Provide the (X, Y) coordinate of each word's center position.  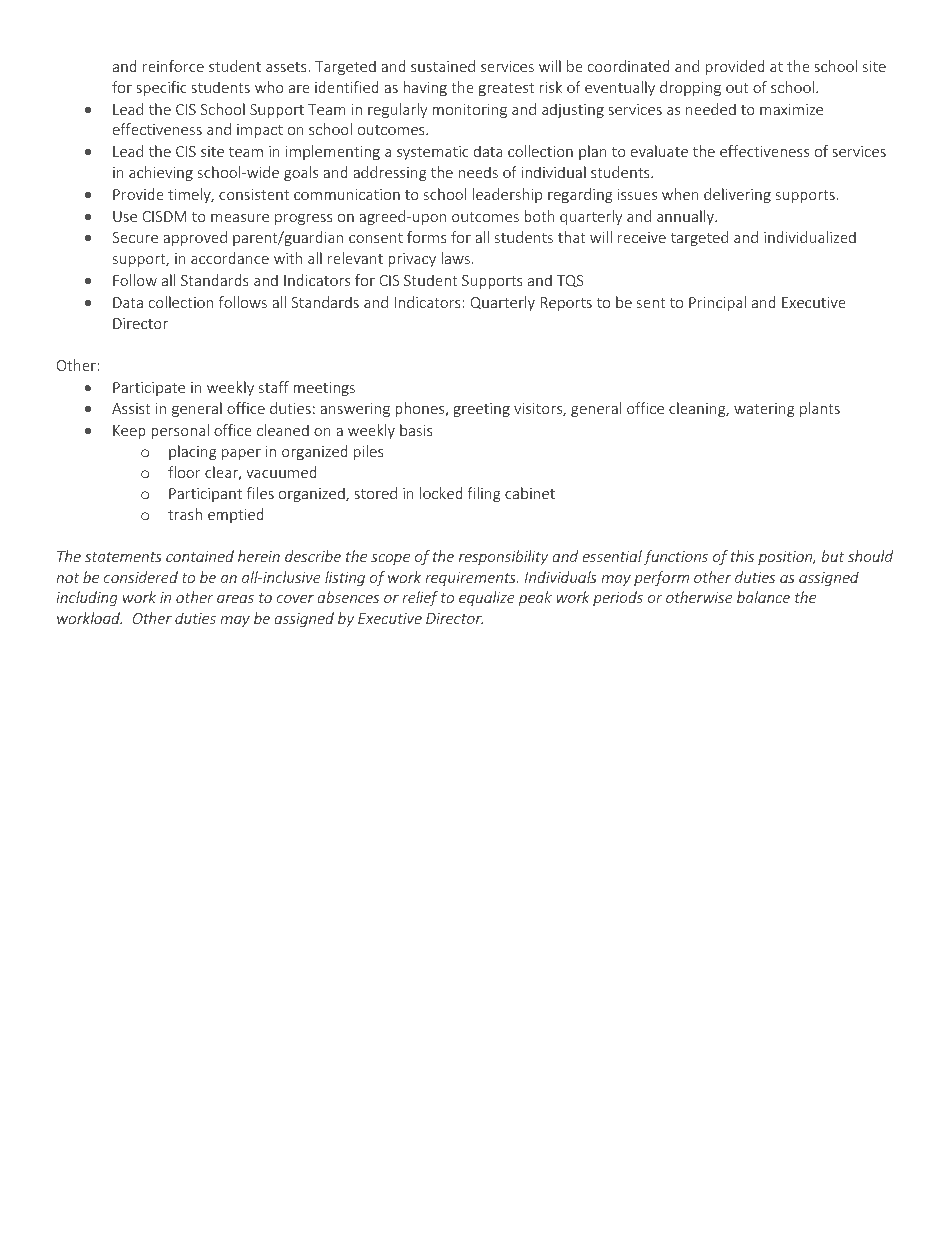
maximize (791, 109)
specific (161, 88)
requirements (471, 579)
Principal (717, 303)
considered (141, 577)
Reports (566, 304)
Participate (149, 389)
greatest (506, 89)
